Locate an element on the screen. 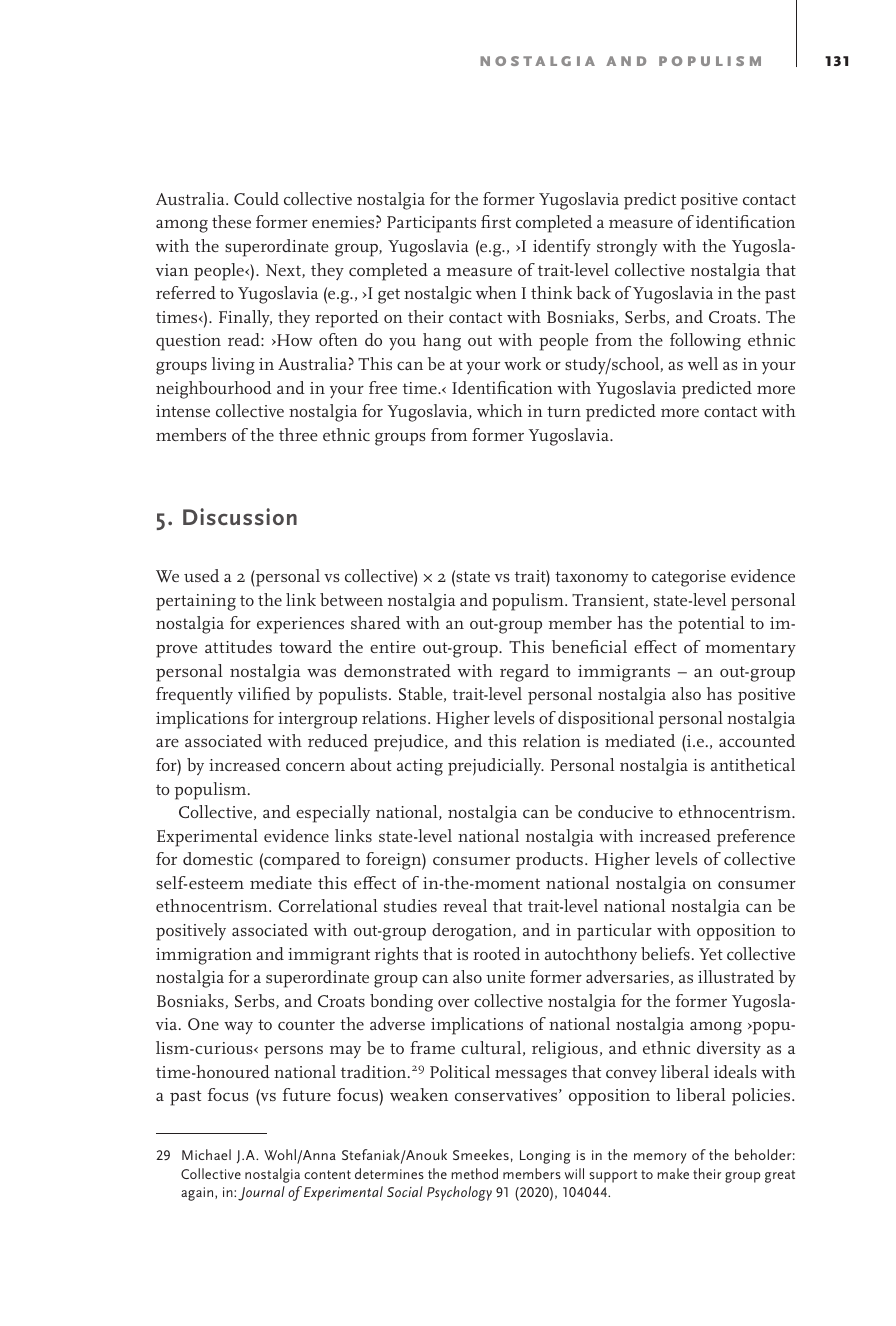 This screenshot has width=896, height=1326. vilified is located at coordinates (264, 693).
